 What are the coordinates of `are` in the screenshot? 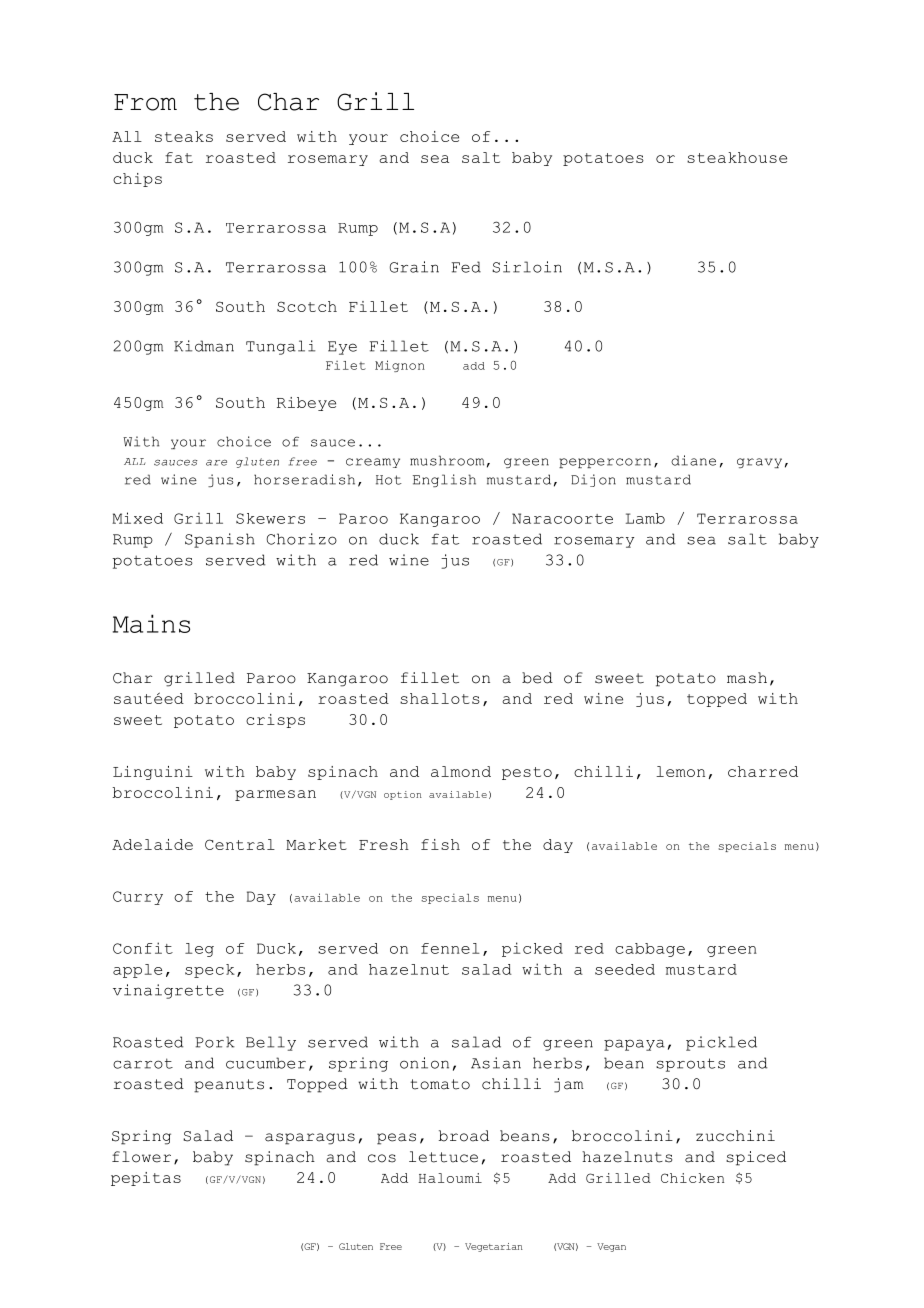 It's located at (216, 463).
